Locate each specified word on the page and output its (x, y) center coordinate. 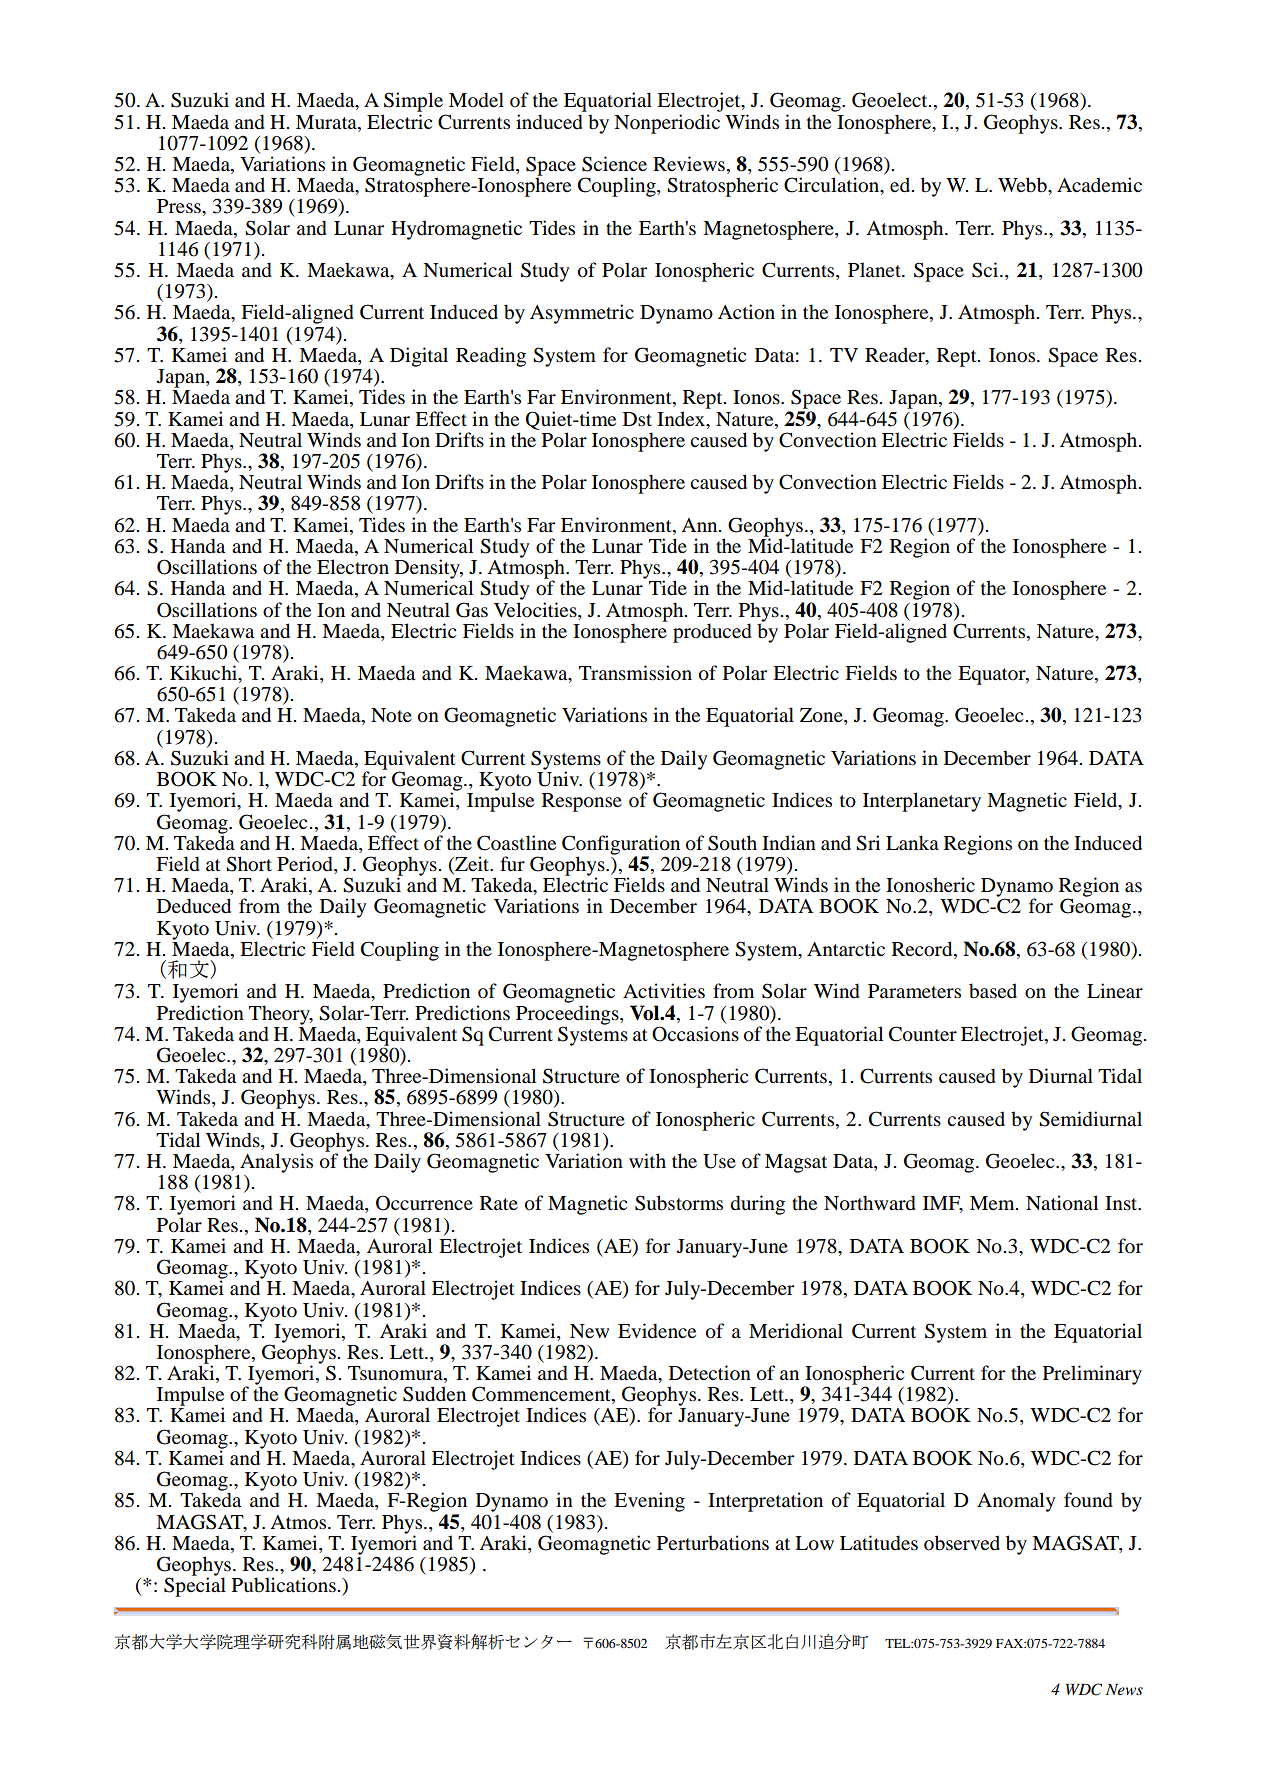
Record (923, 950)
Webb (1023, 185)
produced (712, 633)
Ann (700, 525)
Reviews (689, 164)
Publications (284, 1585)
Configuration (621, 846)
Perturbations (713, 1543)
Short (249, 864)
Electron (353, 567)
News (1124, 1689)
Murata (327, 122)
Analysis (276, 1163)
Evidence (657, 1331)
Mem (993, 1203)
